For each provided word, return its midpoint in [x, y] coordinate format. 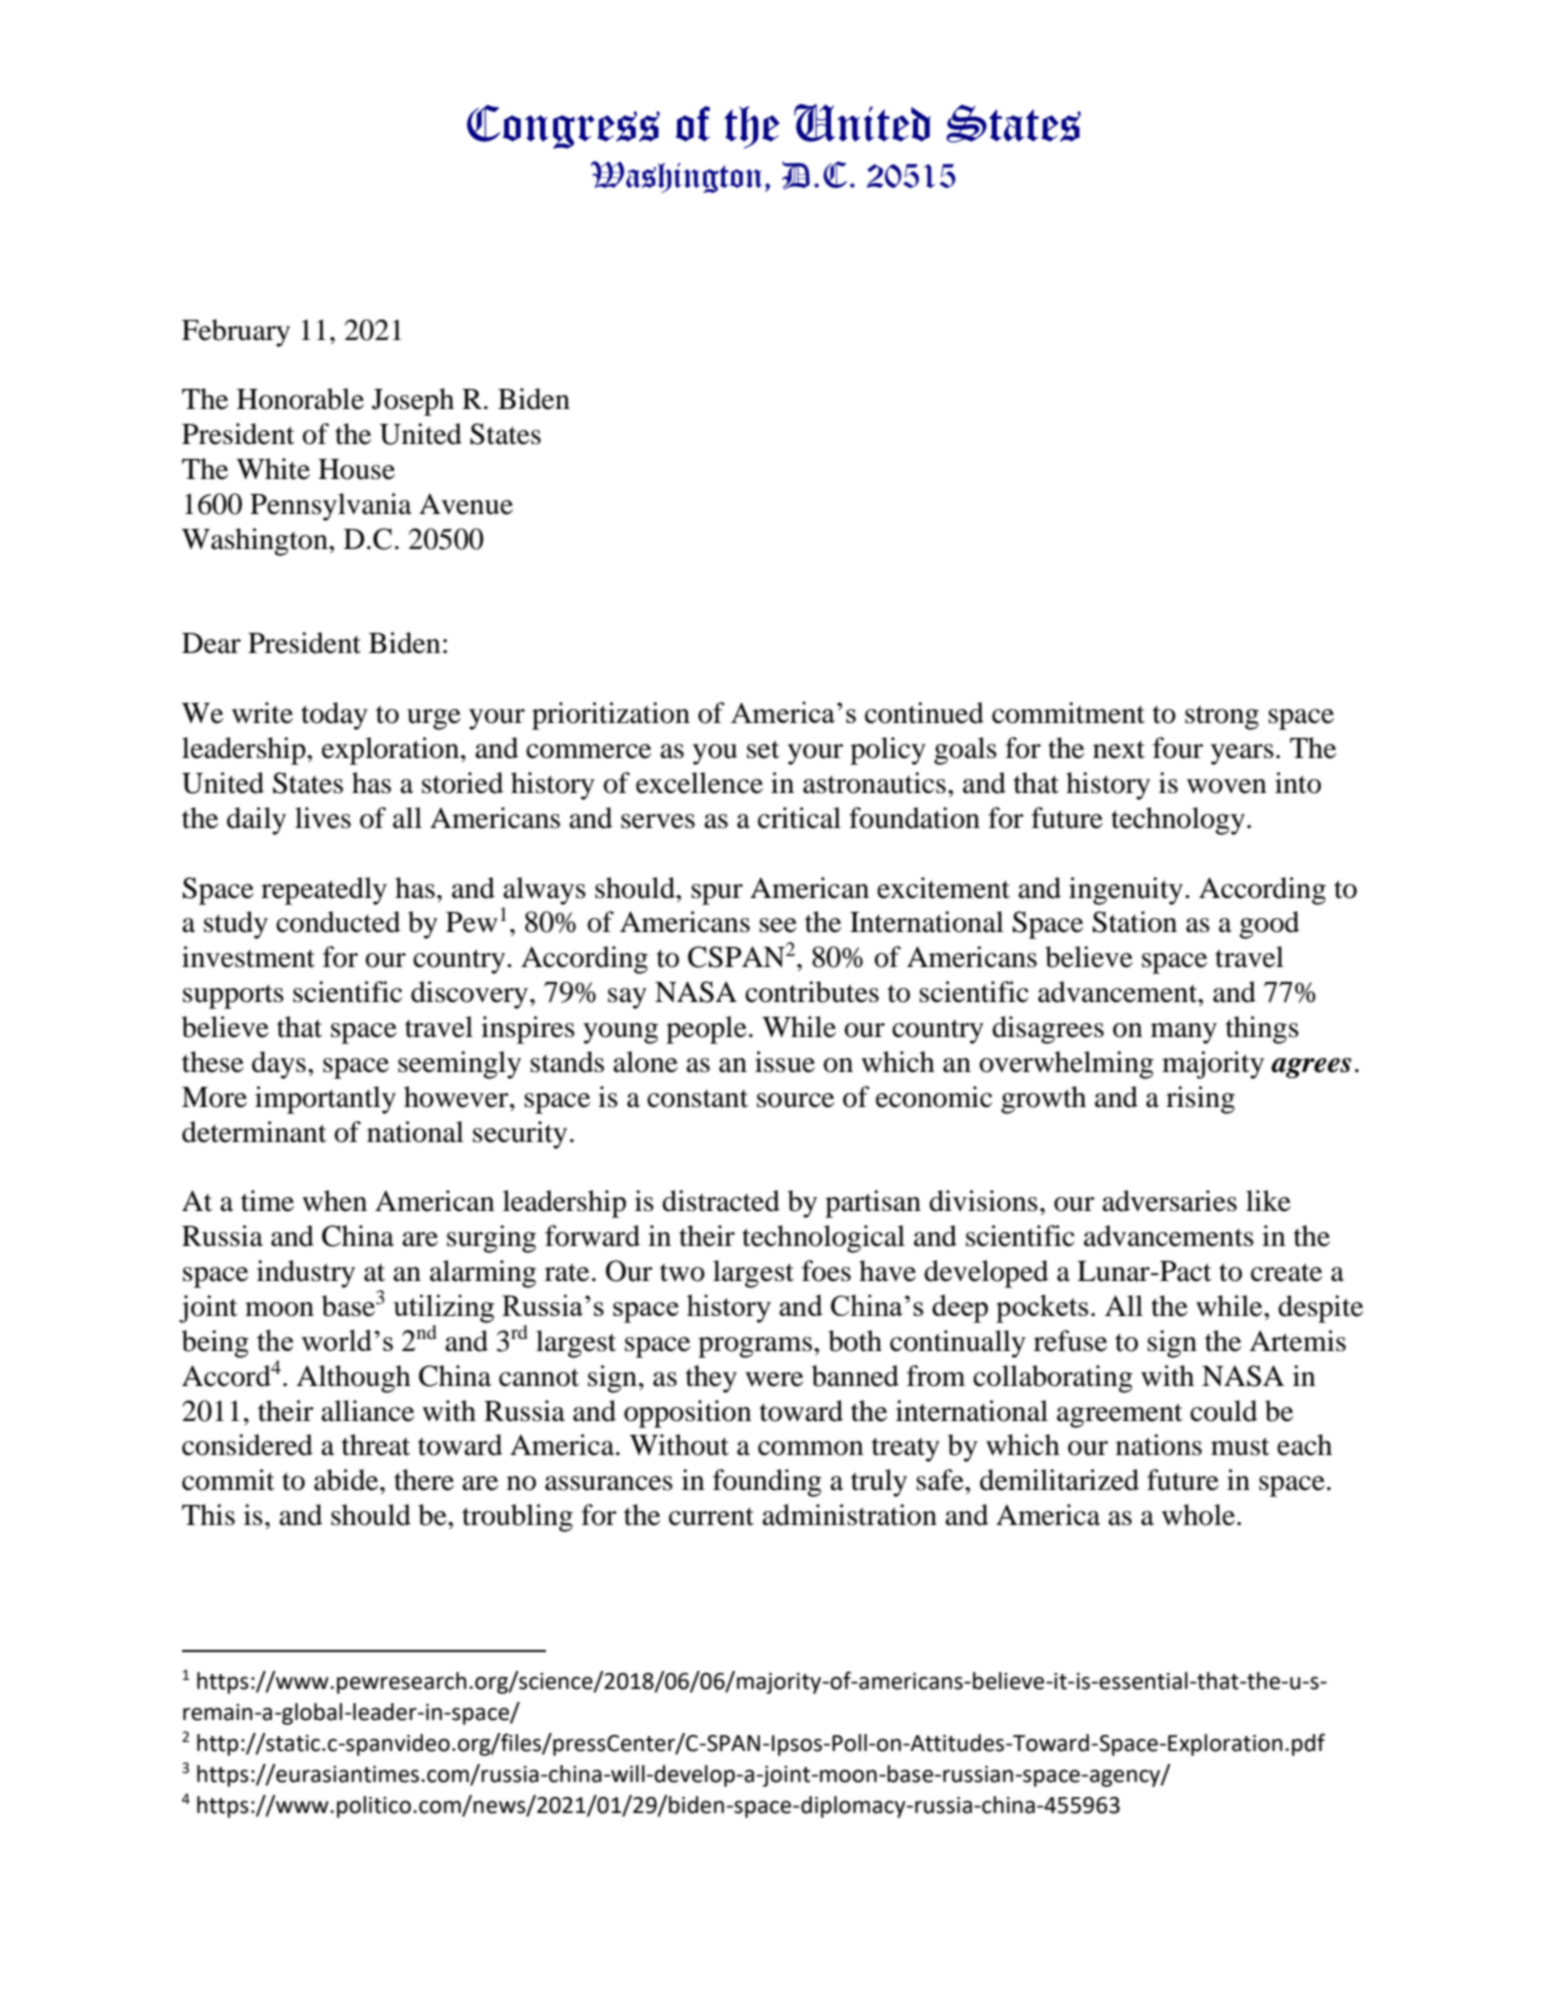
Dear [211, 643]
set [763, 749]
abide [347, 1480]
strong [1222, 718]
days [279, 1065]
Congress [563, 127]
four [1178, 748]
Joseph [413, 402]
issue [785, 1062]
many [1184, 1033]
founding [767, 1483]
